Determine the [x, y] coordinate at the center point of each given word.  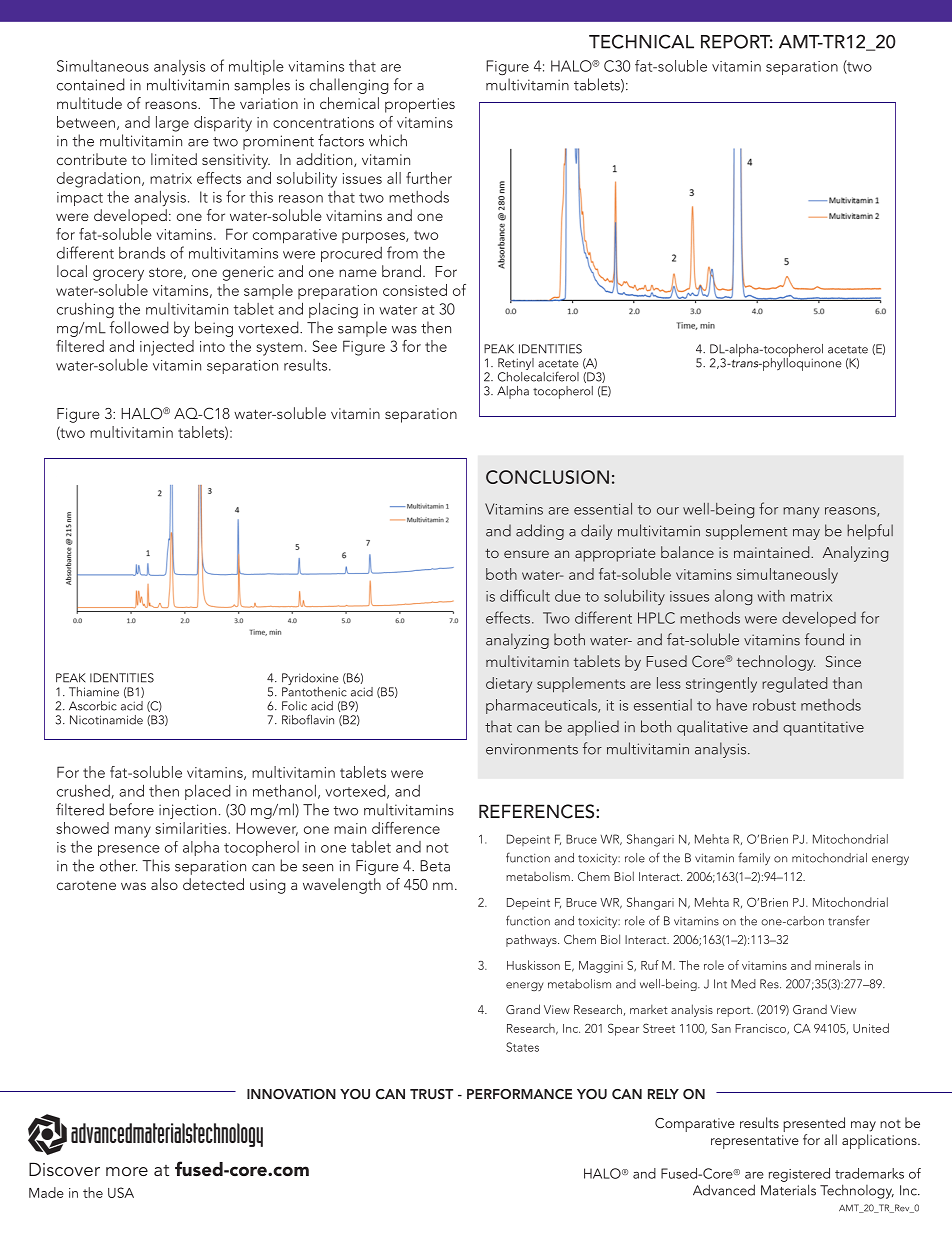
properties [420, 105]
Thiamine [94, 692]
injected [167, 348]
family [754, 858]
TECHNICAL [641, 41]
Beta [435, 866]
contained [91, 84]
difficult [525, 595]
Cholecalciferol [538, 375]
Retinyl [516, 365]
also [164, 884]
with [771, 596]
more [127, 1171]
